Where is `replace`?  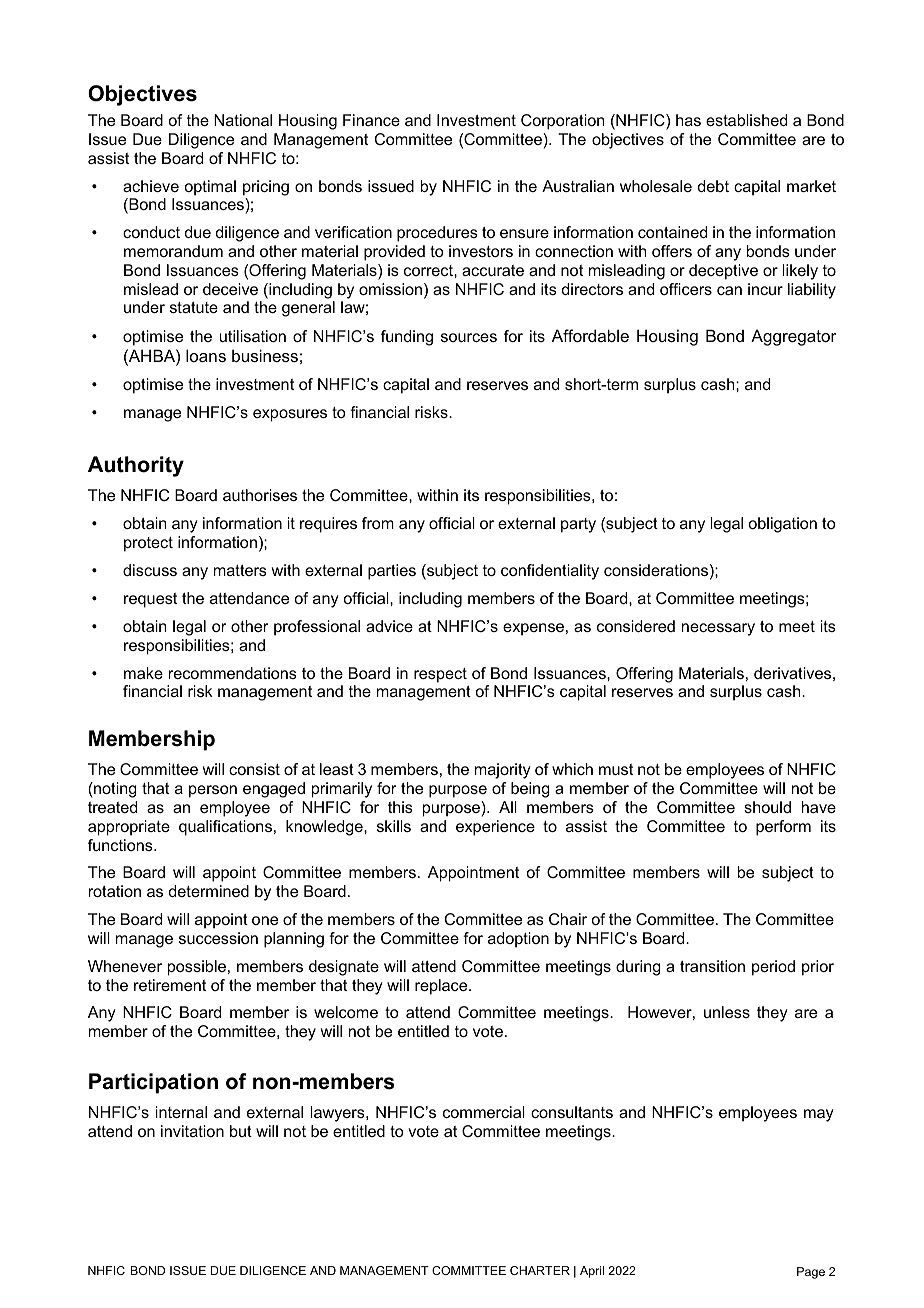 replace is located at coordinates (442, 987).
